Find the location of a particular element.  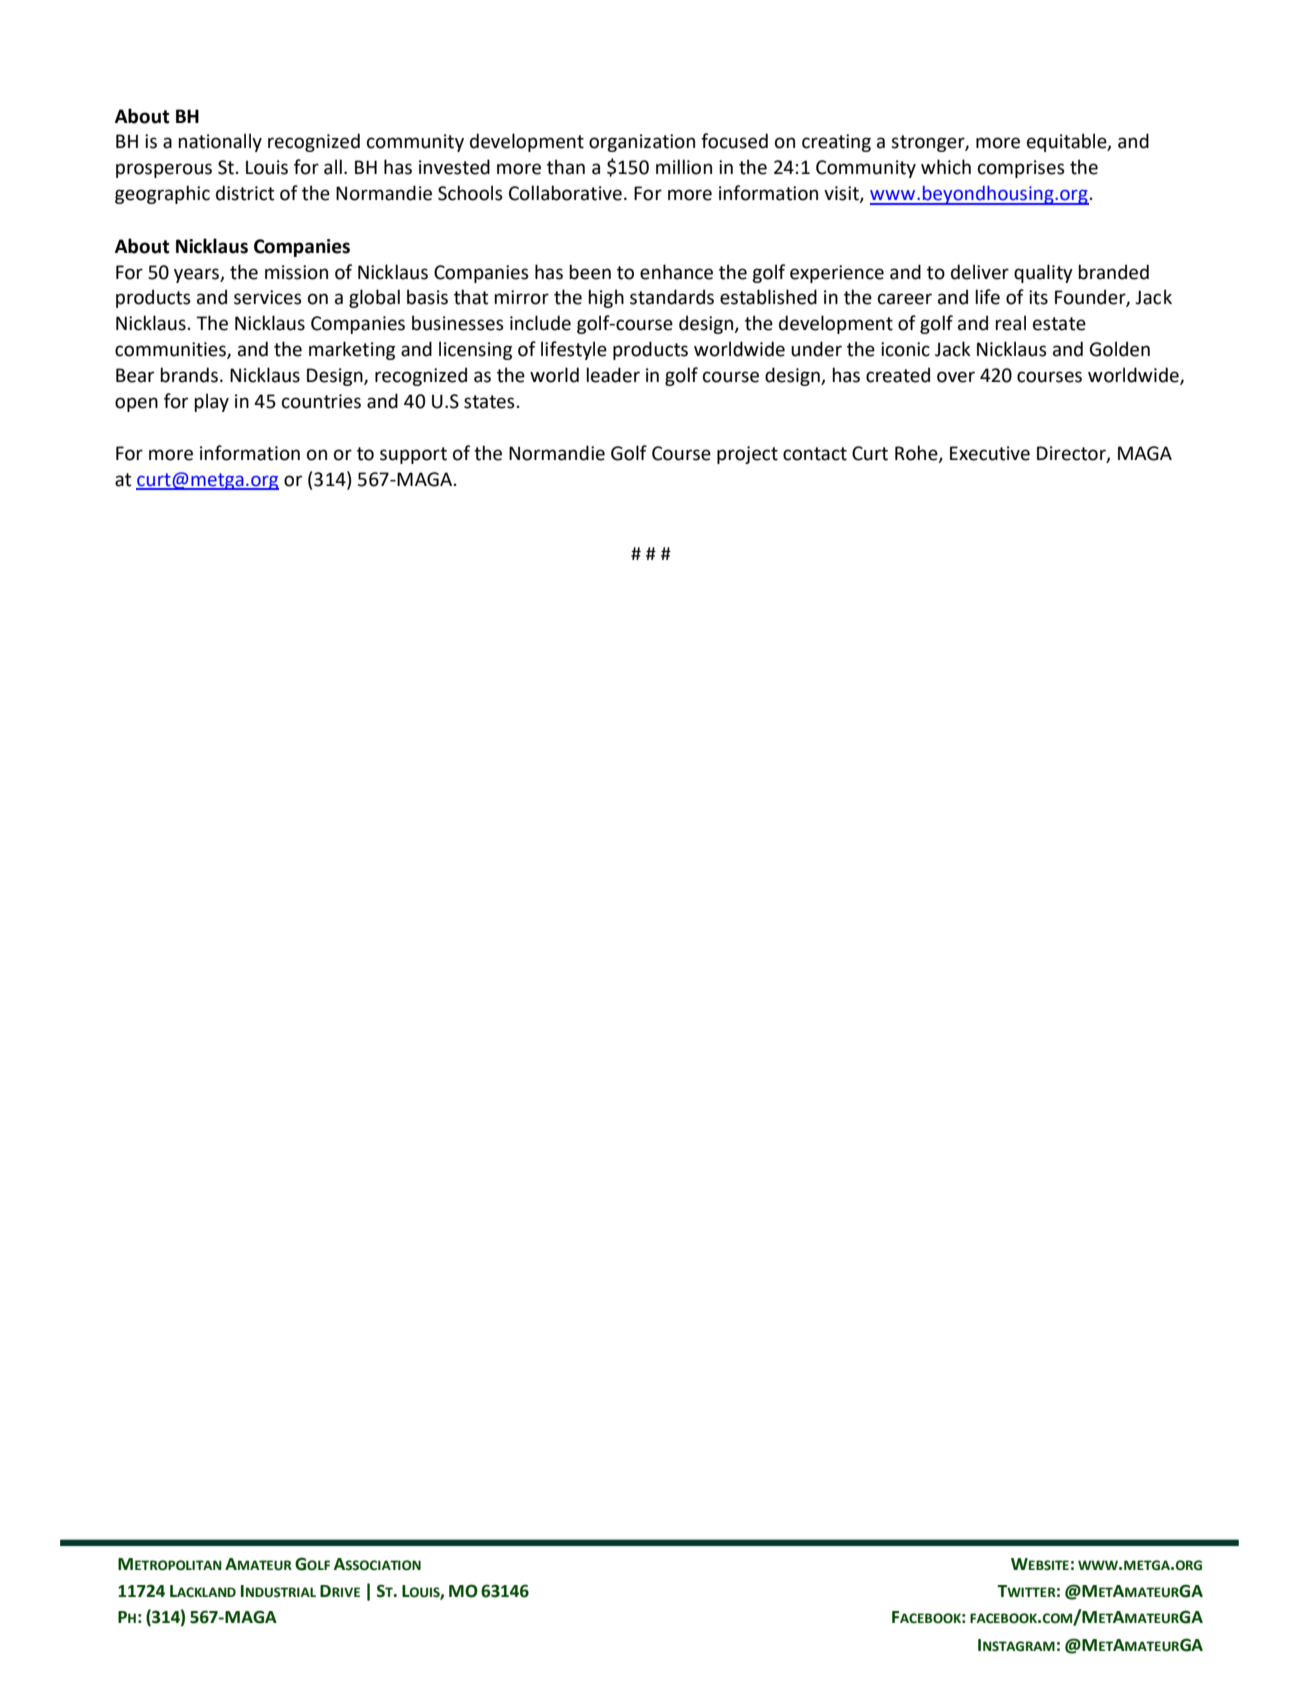

over is located at coordinates (956, 377).
